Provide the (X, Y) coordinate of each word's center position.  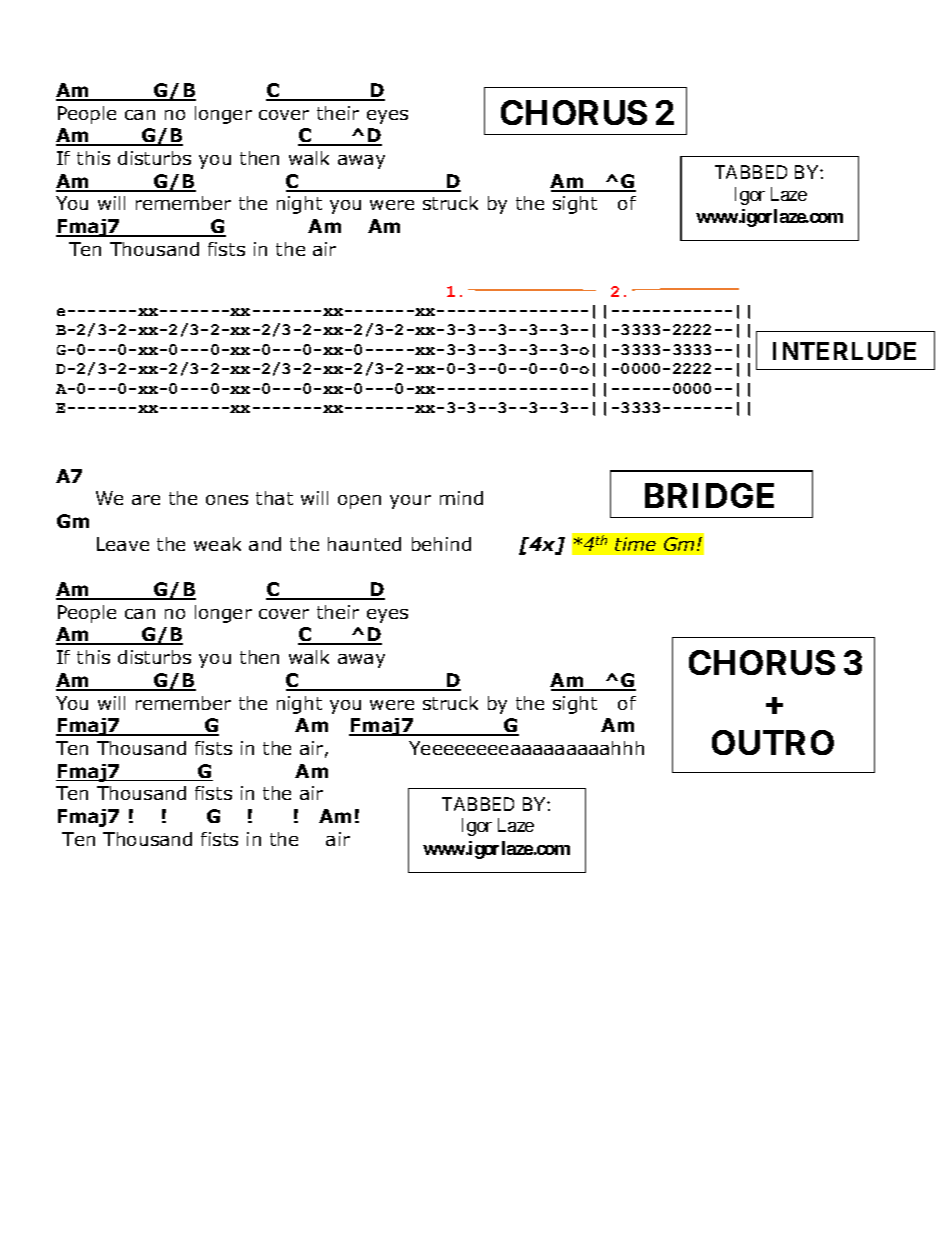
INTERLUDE (844, 351)
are (146, 500)
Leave (123, 544)
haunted (364, 544)
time (635, 544)
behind (441, 544)
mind (461, 498)
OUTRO (773, 742)
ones (227, 500)
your (410, 502)
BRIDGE (709, 495)
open (359, 502)
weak (217, 544)
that (274, 498)
